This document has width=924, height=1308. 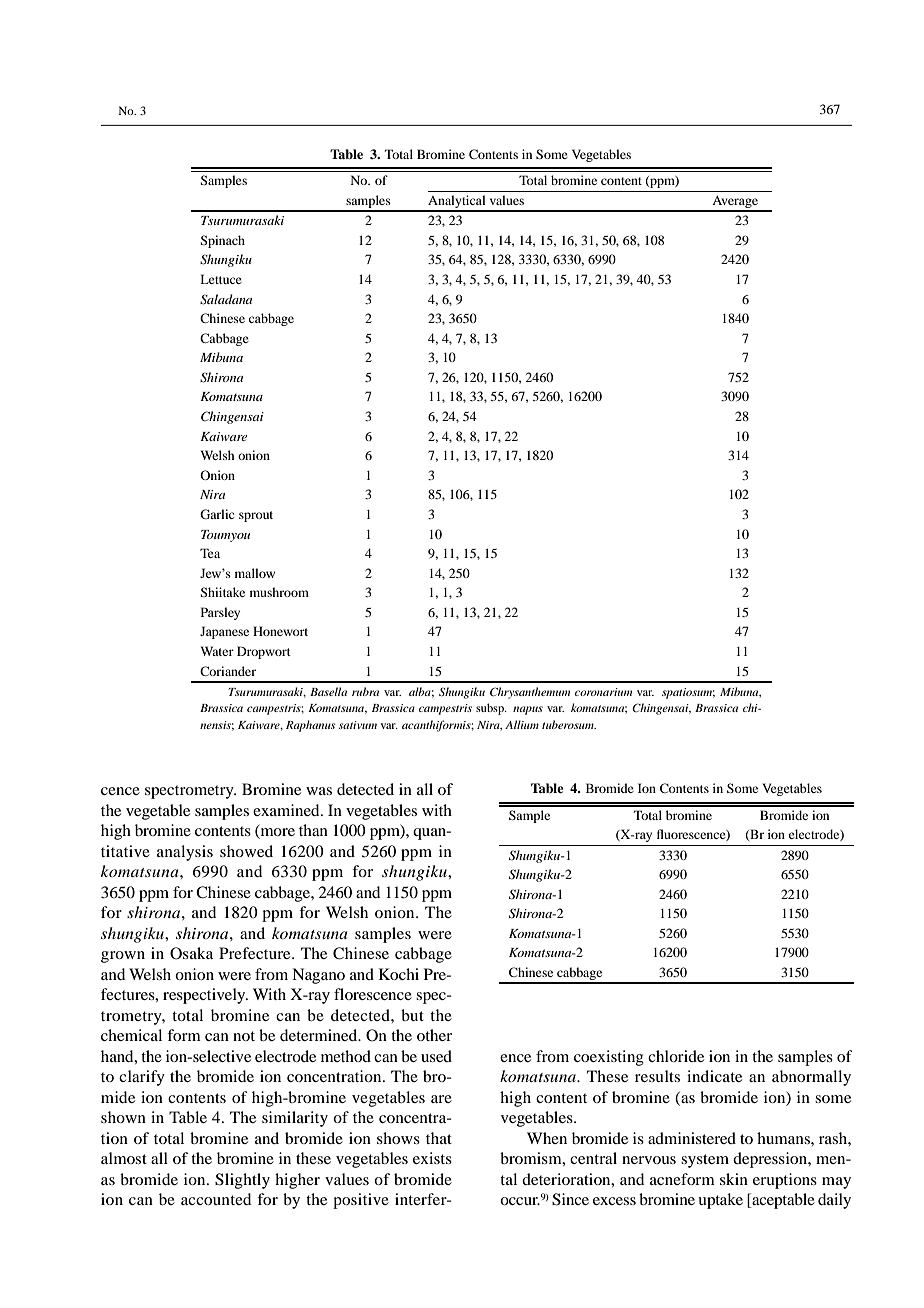 I want to click on Slightly, so click(x=242, y=1181).
